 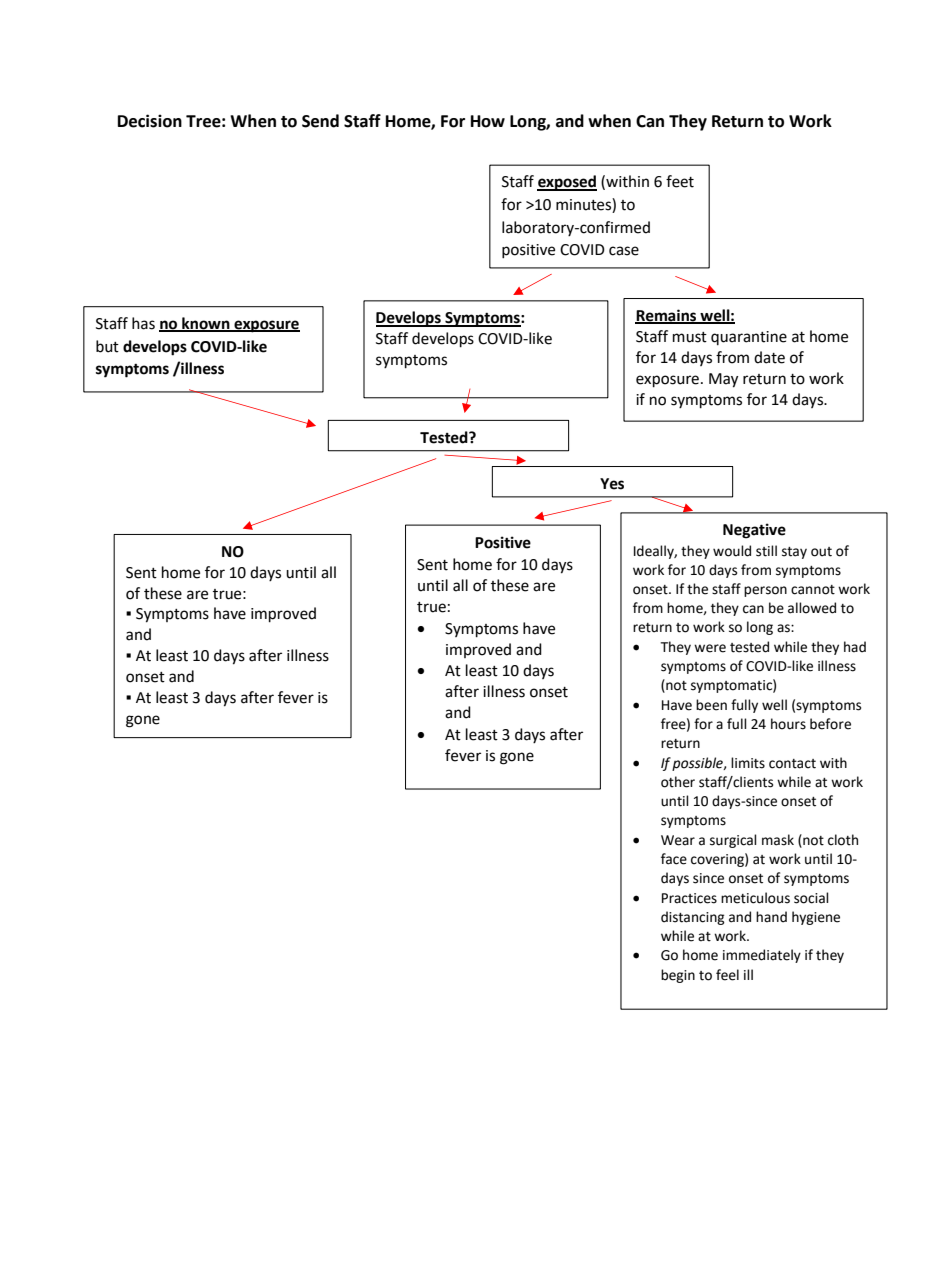 What do you see at coordinates (711, 705) in the page?
I see `been` at bounding box center [711, 705].
